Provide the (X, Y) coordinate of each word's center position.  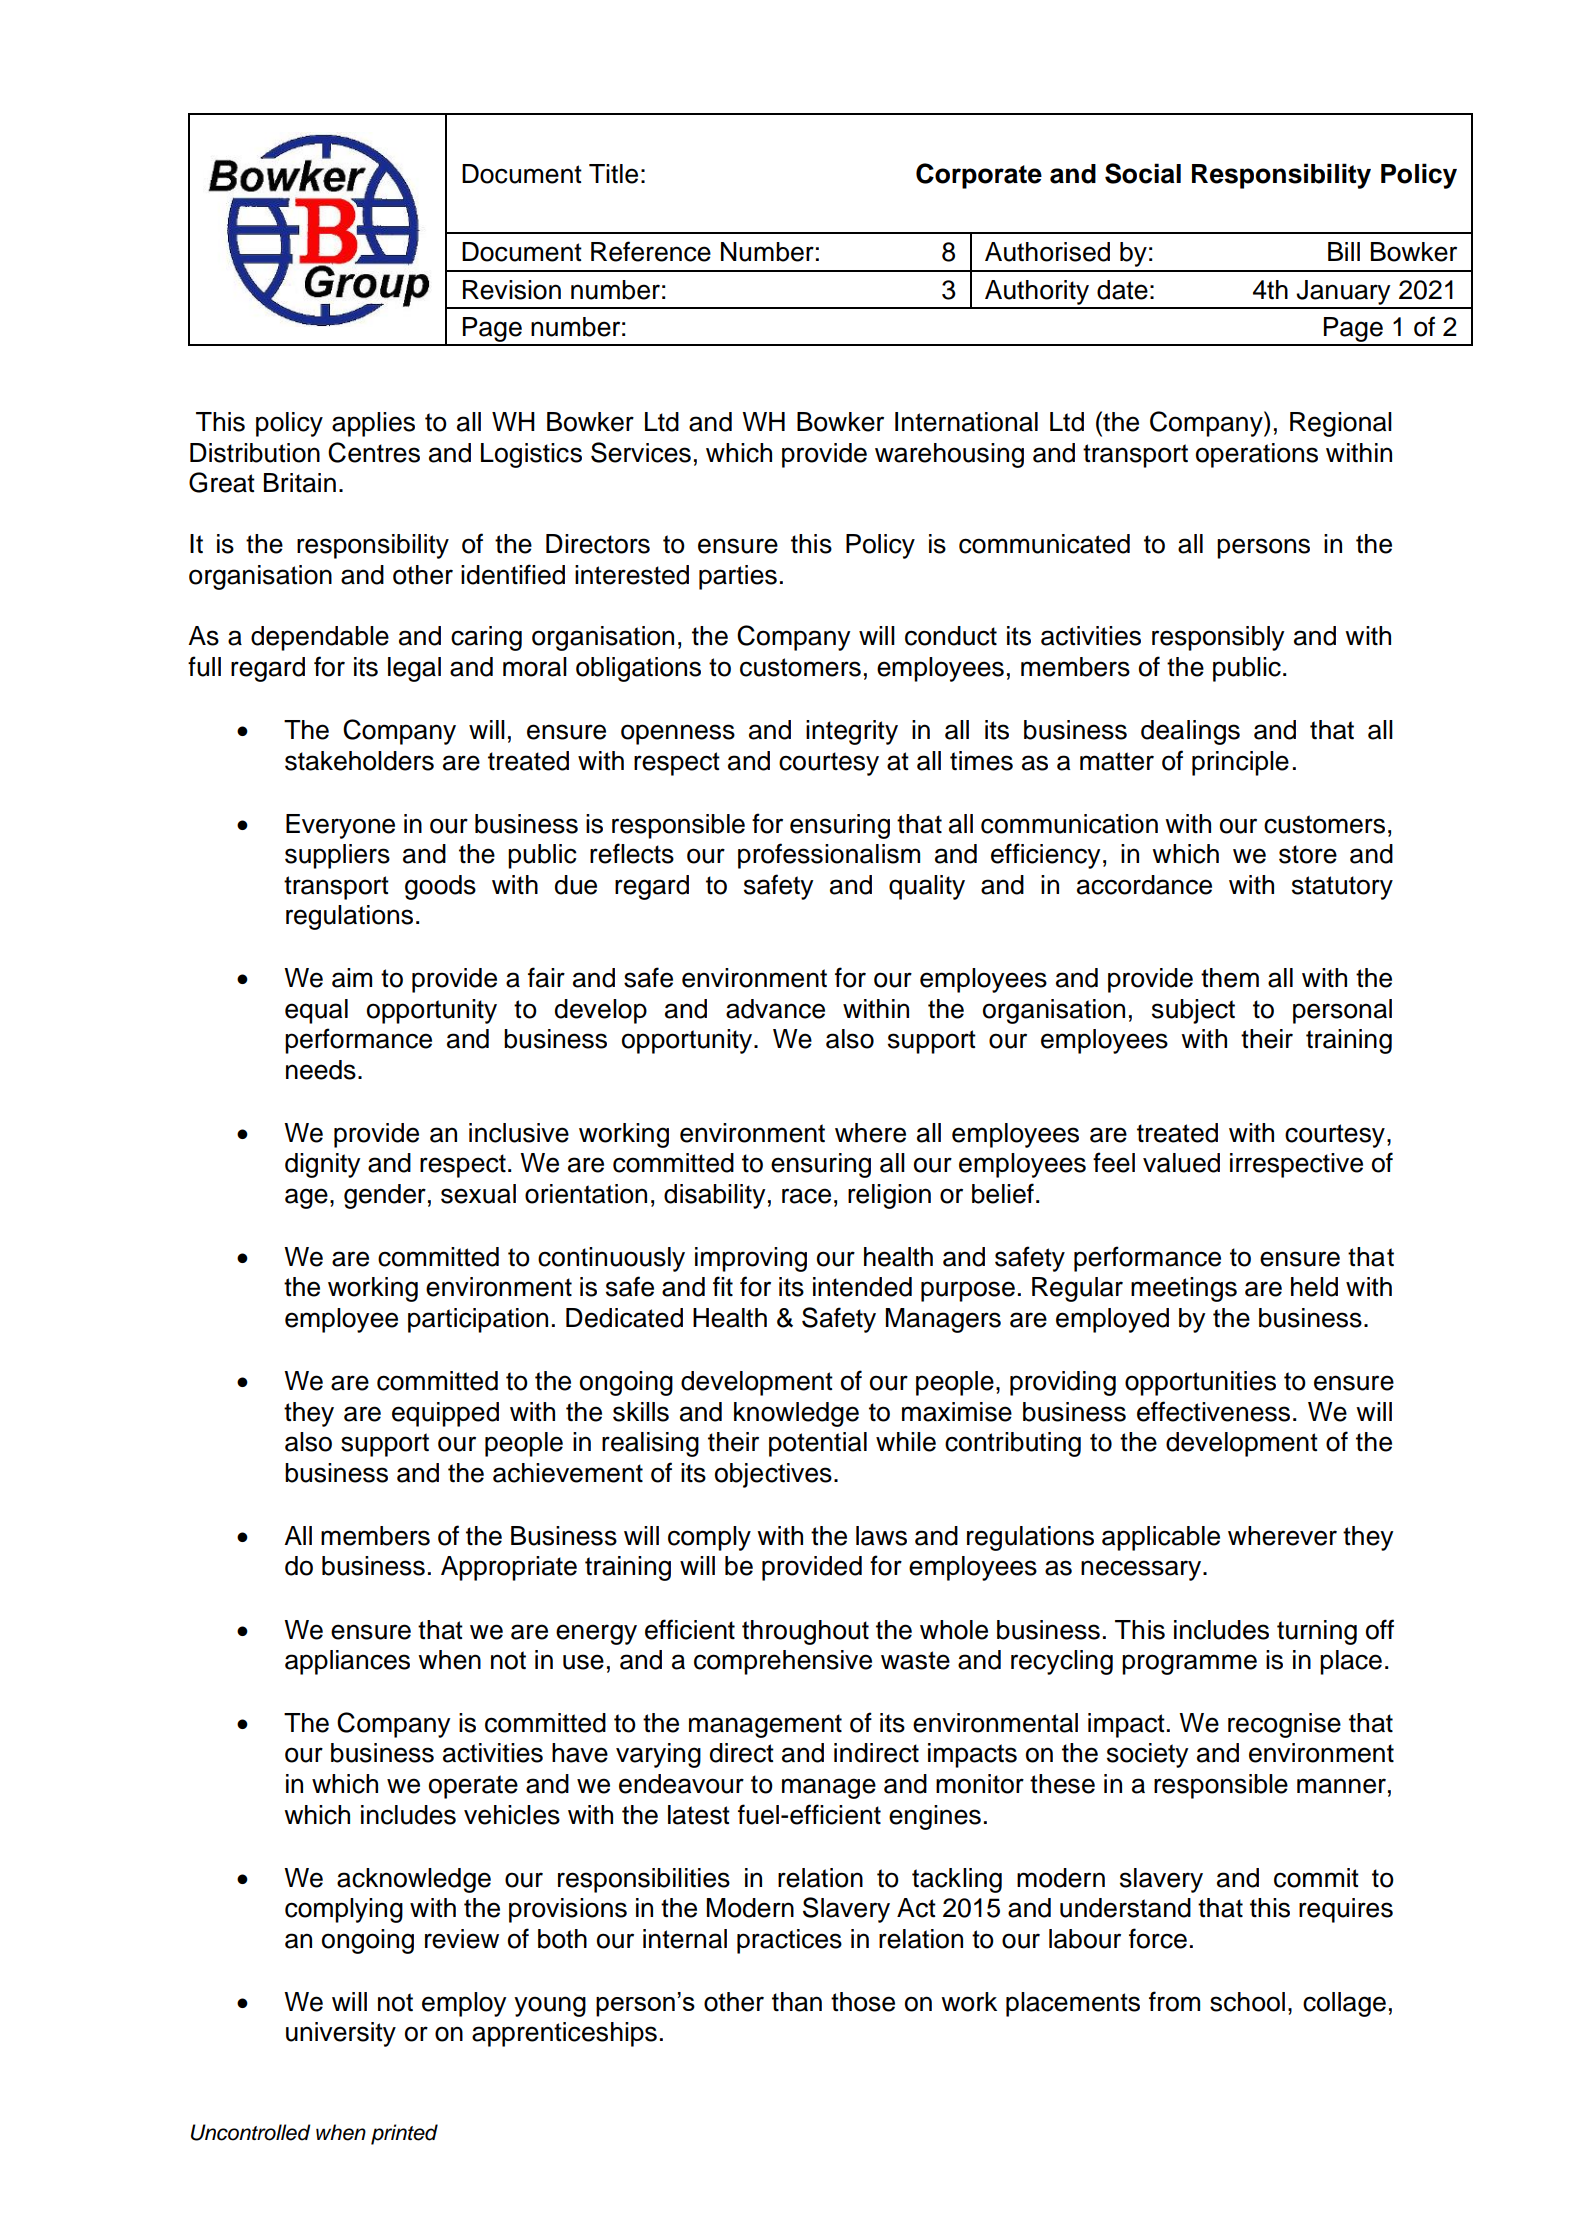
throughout (805, 1632)
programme (1189, 1664)
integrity (852, 732)
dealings (1190, 732)
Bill (1344, 251)
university (341, 2034)
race (806, 1196)
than (797, 2002)
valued (1181, 1163)
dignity (323, 1165)
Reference (651, 251)
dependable (320, 638)
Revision (512, 290)
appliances (347, 1662)
